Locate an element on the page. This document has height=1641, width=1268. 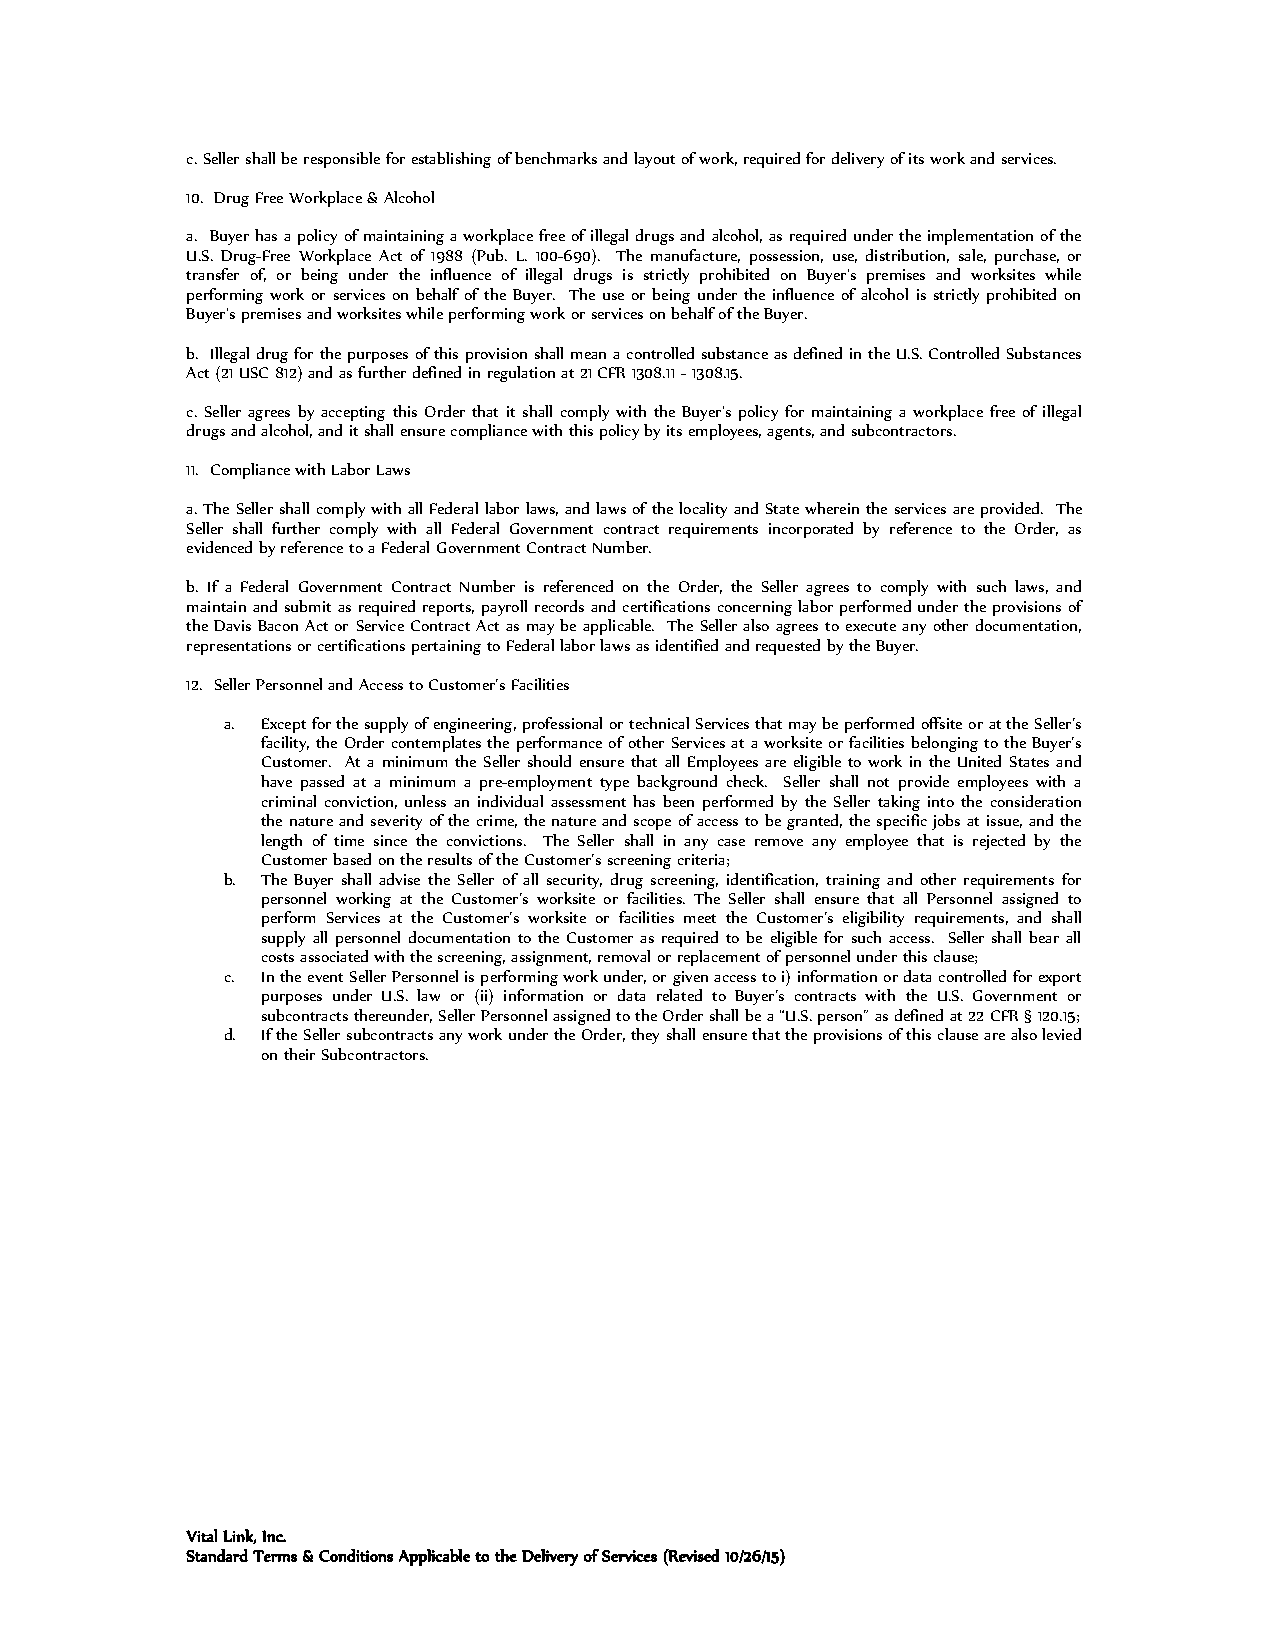
responsible is located at coordinates (342, 160).
